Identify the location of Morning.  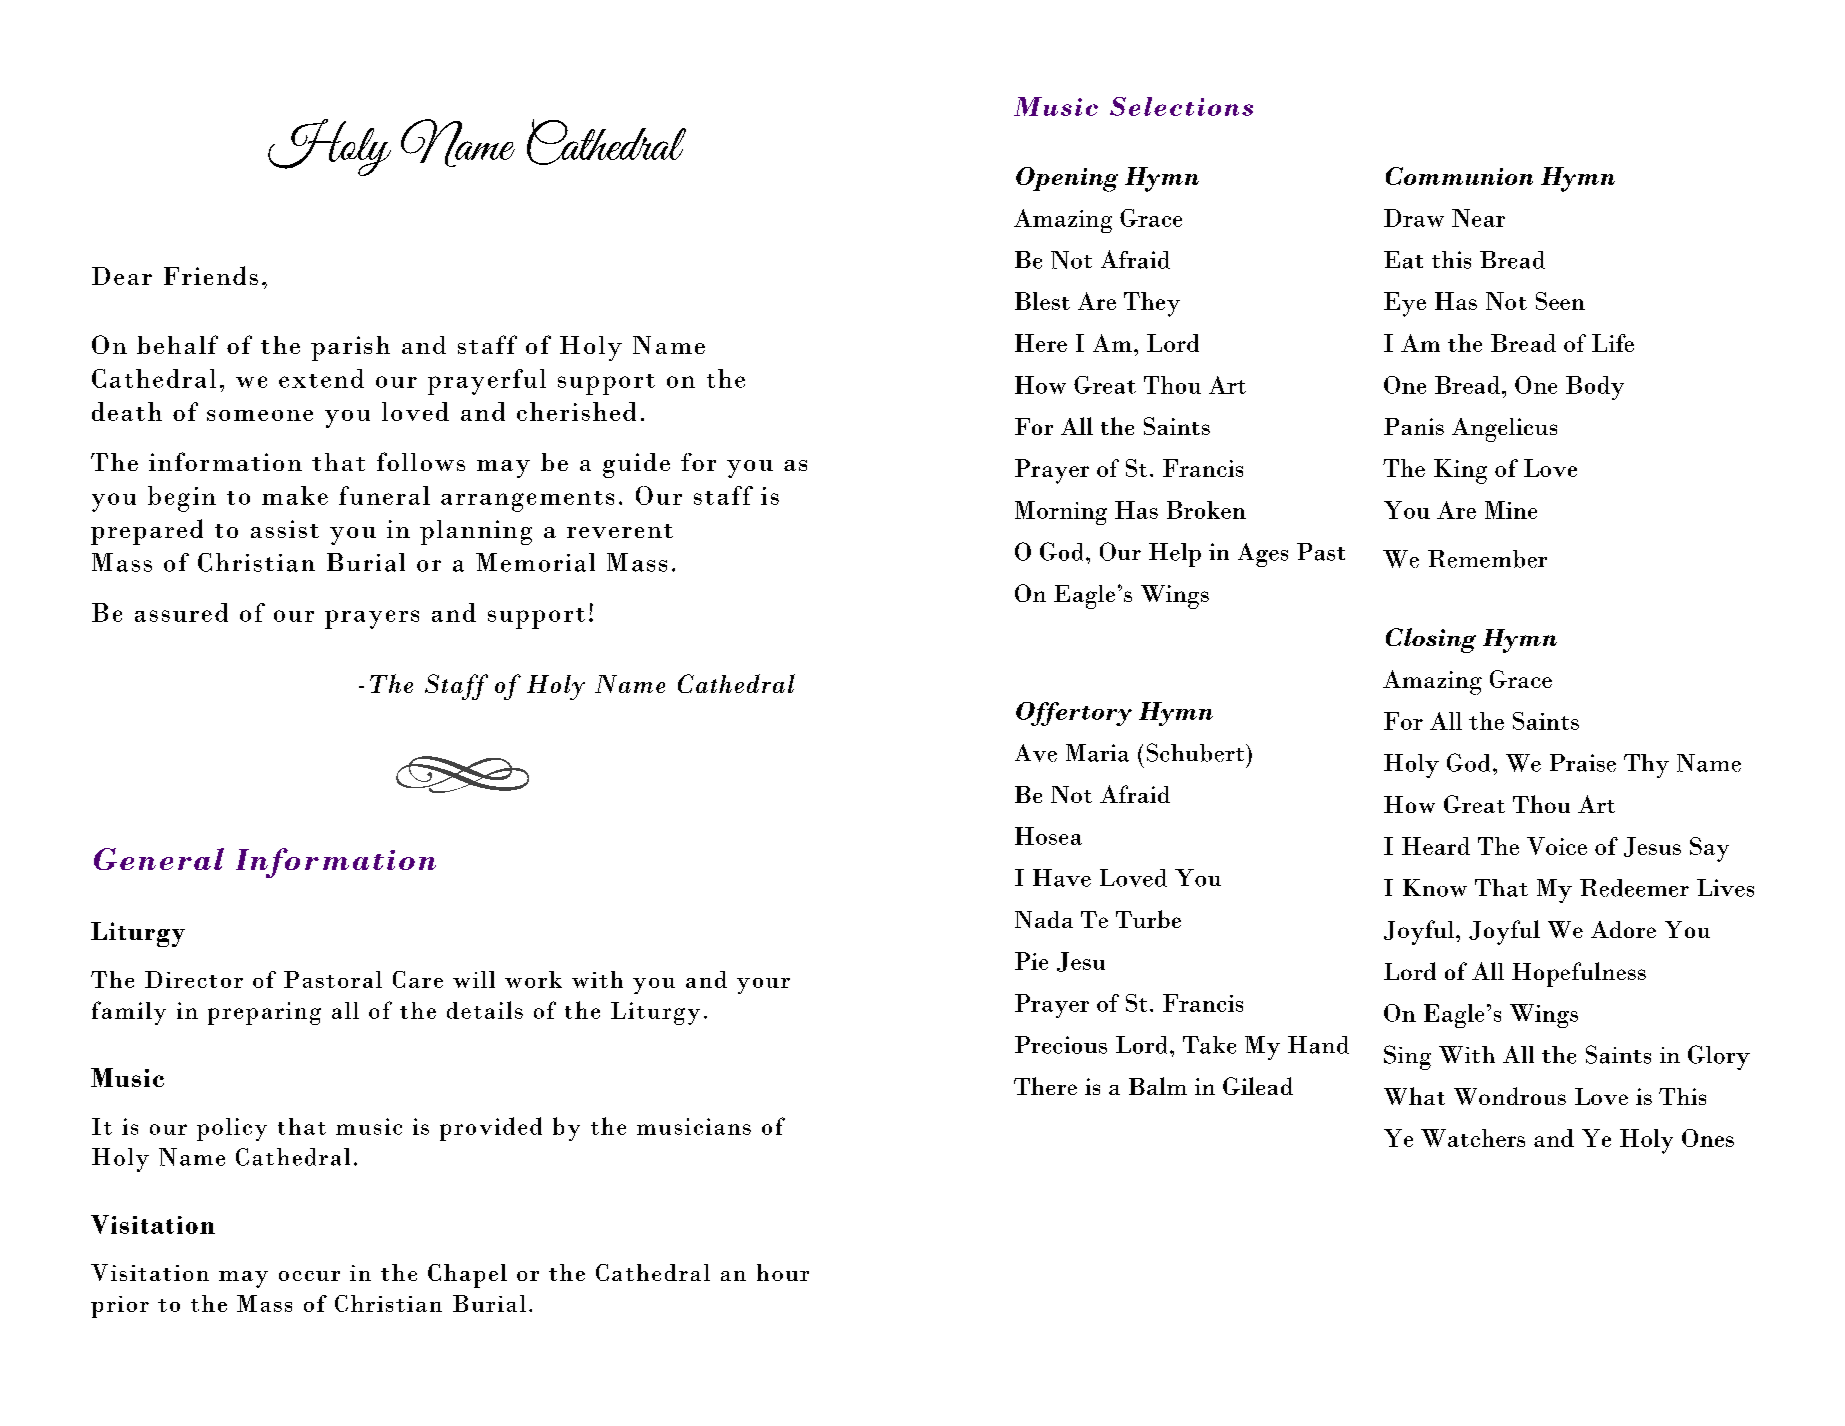
(1061, 513).
